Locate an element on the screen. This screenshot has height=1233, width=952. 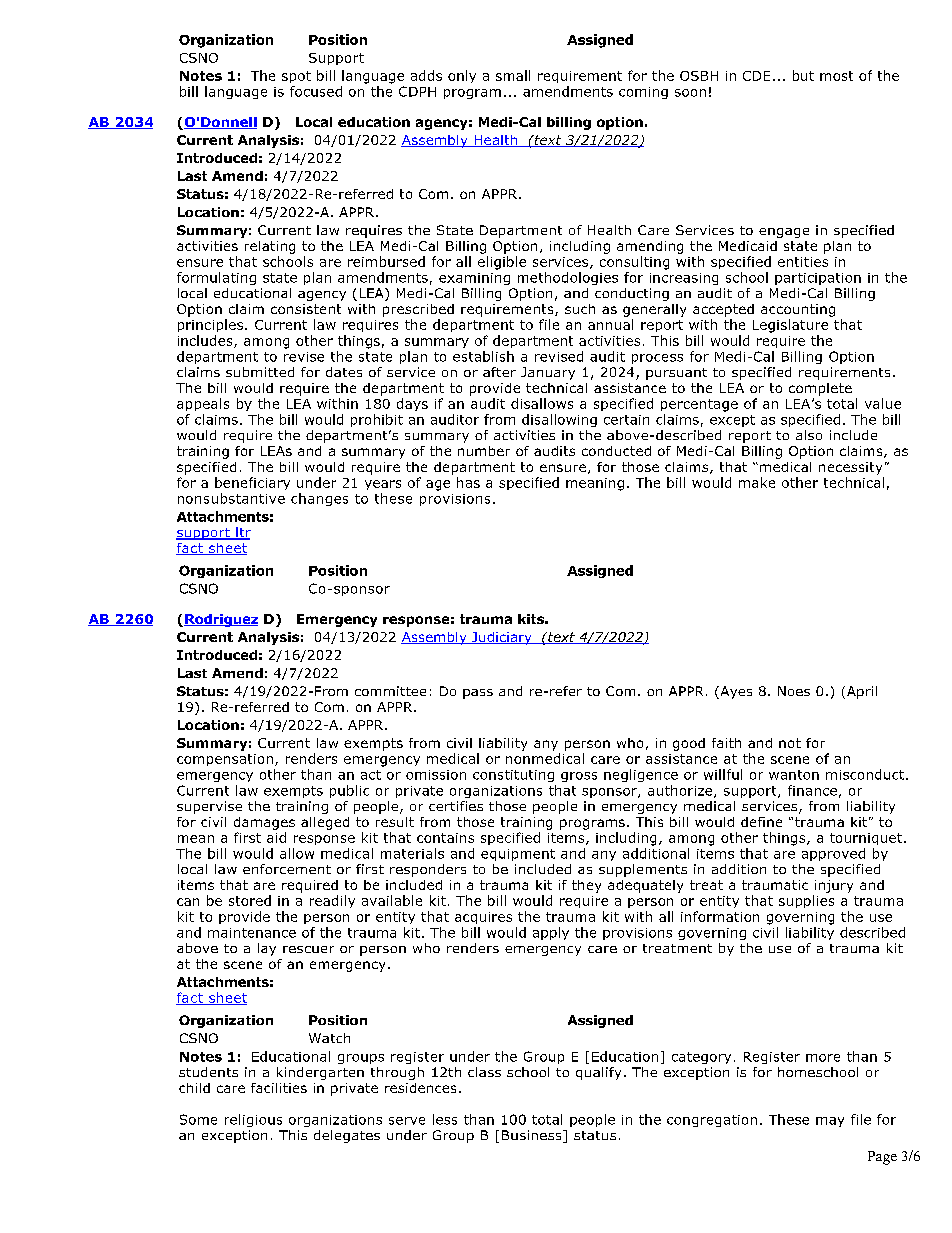
religious is located at coordinates (253, 1120).
